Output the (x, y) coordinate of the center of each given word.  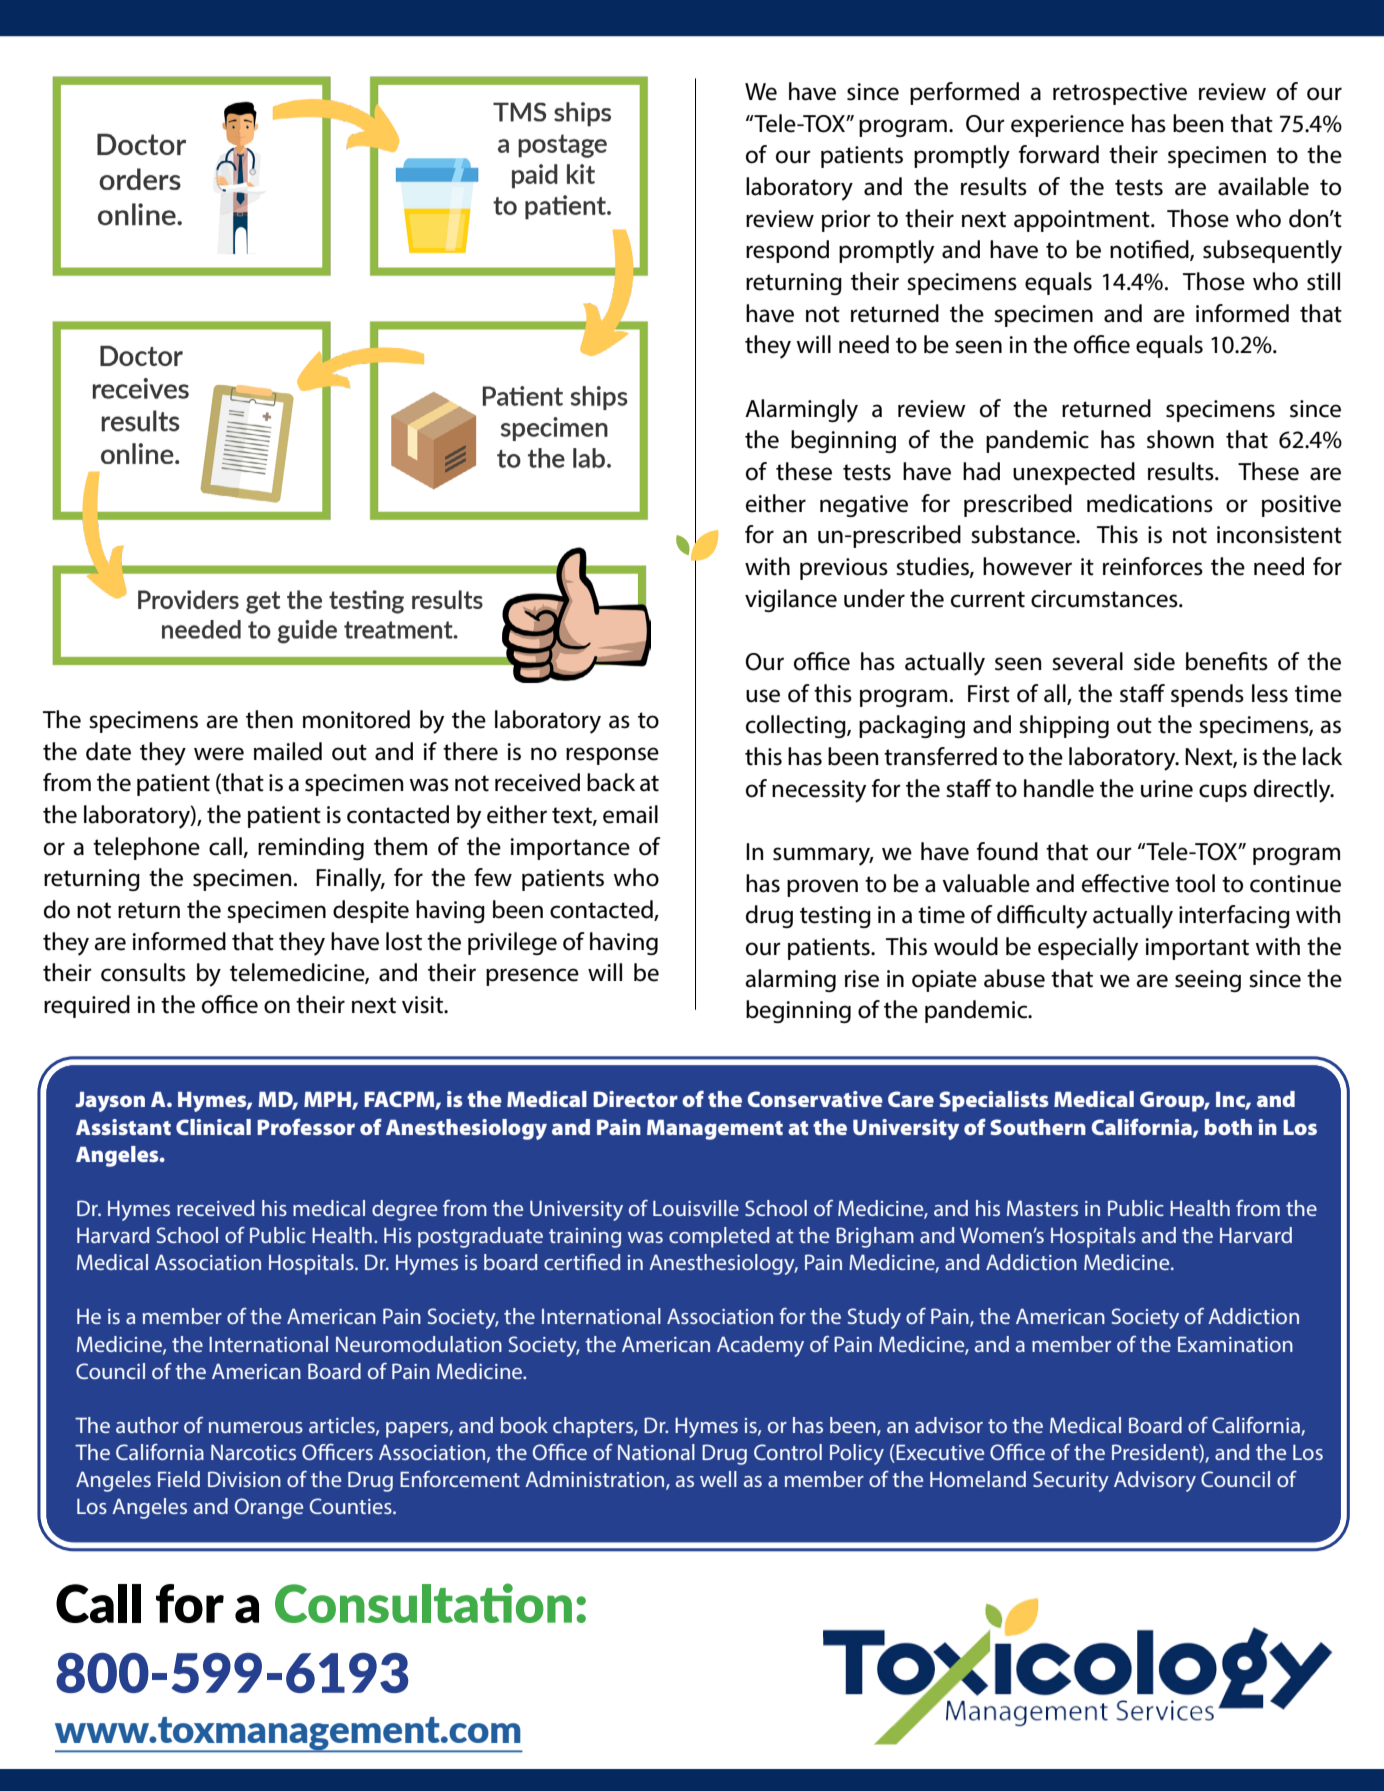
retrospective (1120, 94)
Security (1071, 1481)
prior (846, 221)
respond (787, 251)
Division (244, 1479)
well (718, 1479)
